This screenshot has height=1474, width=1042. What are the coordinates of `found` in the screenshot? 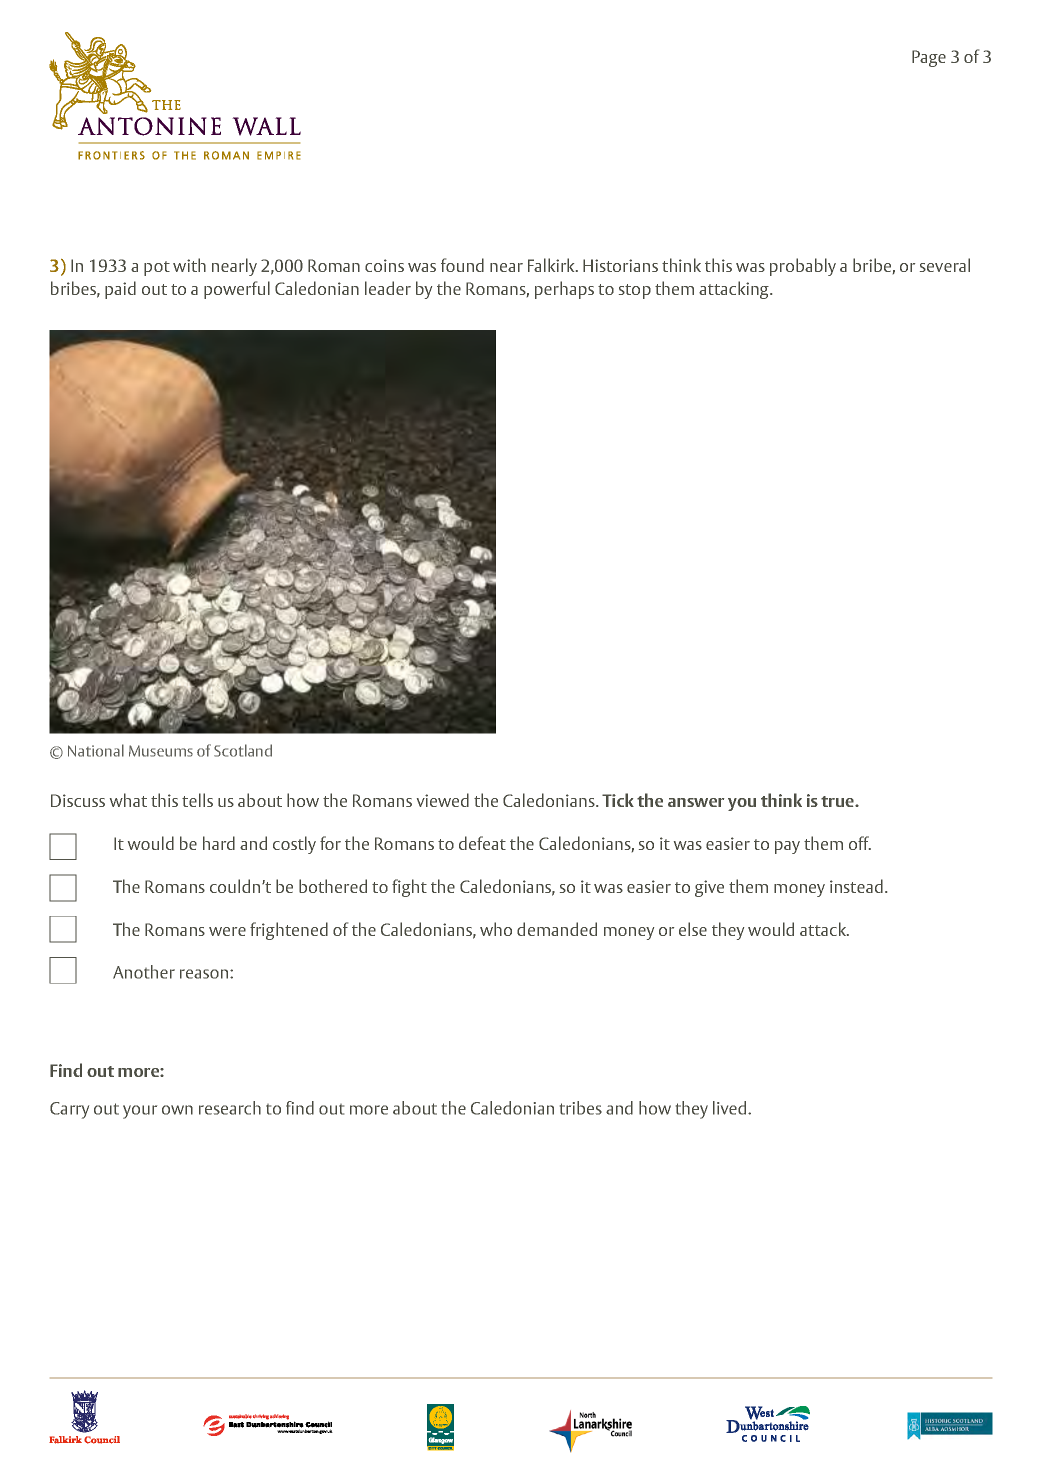 It's located at (462, 265).
